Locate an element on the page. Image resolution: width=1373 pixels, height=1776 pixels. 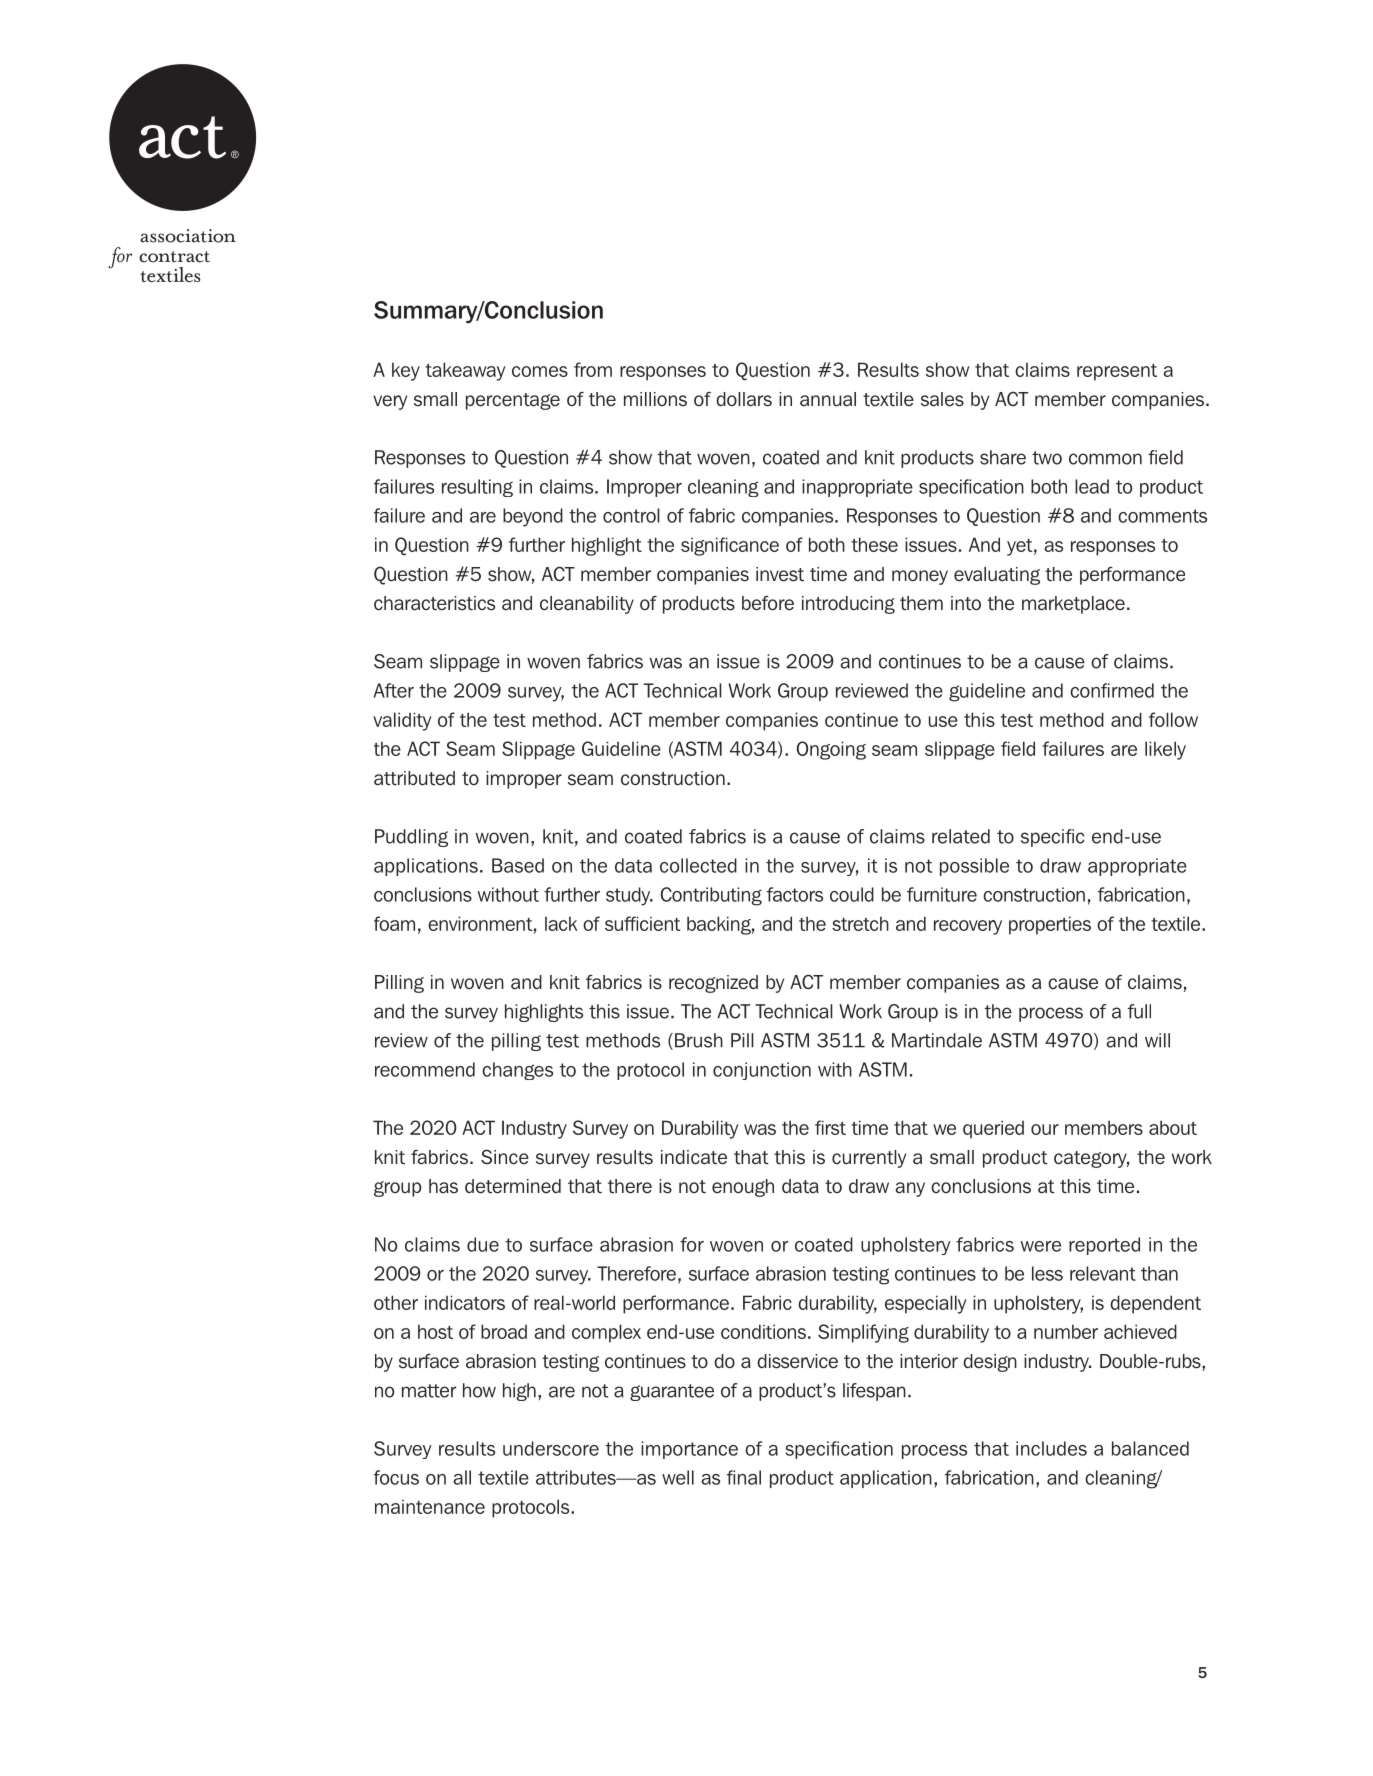
final is located at coordinates (744, 1477).
